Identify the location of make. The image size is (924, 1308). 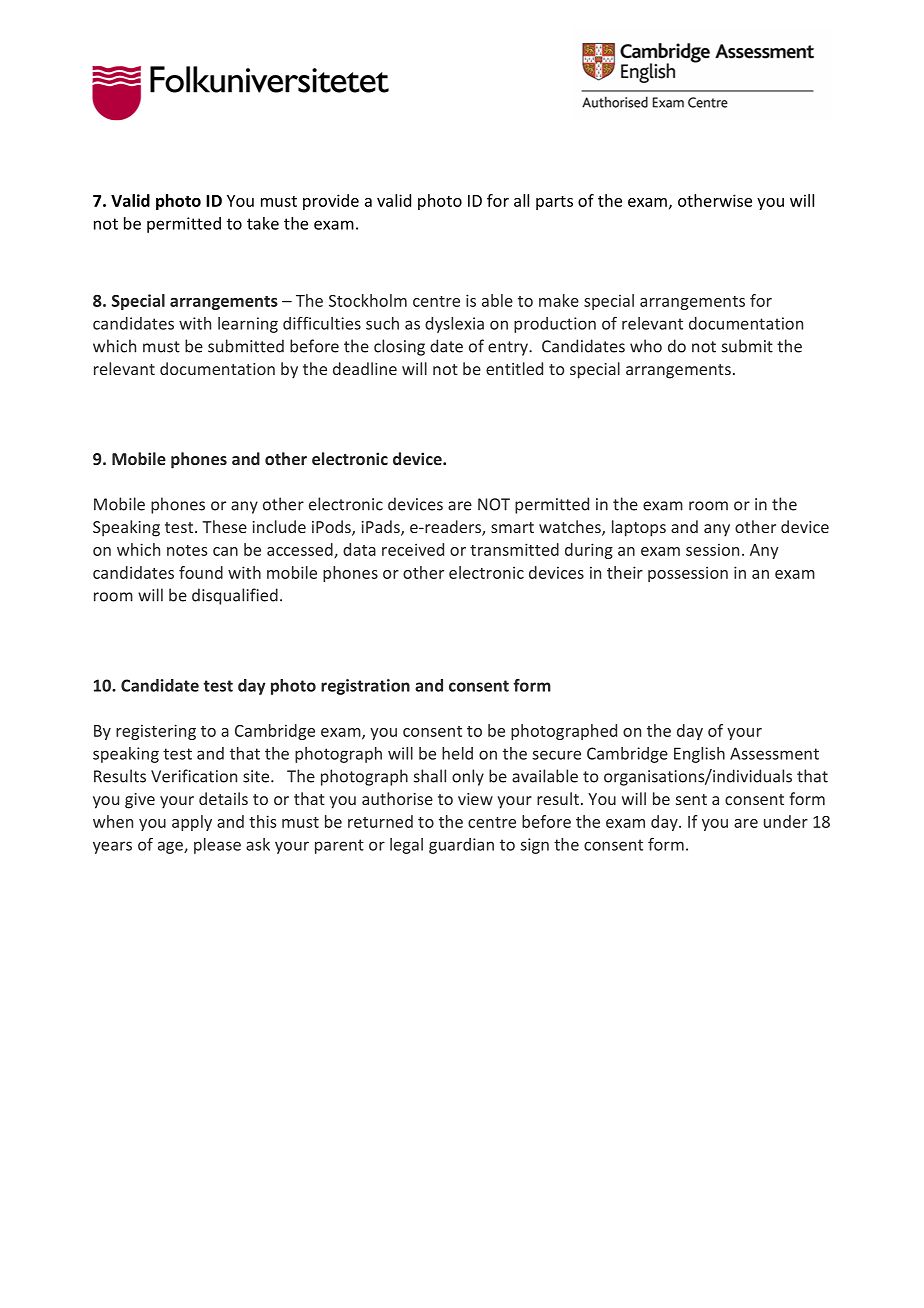
(559, 300).
